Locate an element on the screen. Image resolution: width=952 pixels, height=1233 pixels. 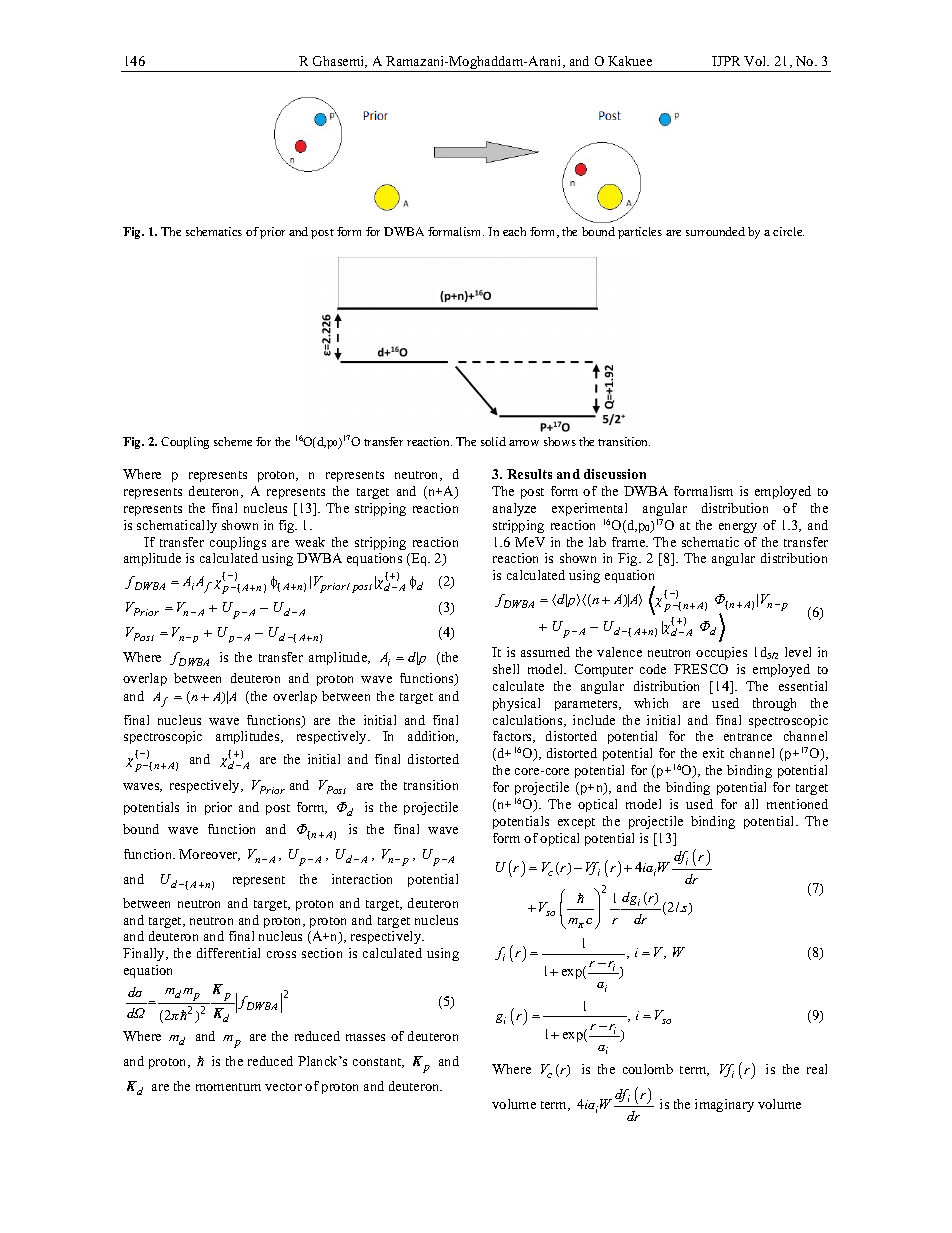
vector is located at coordinates (283, 1087).
